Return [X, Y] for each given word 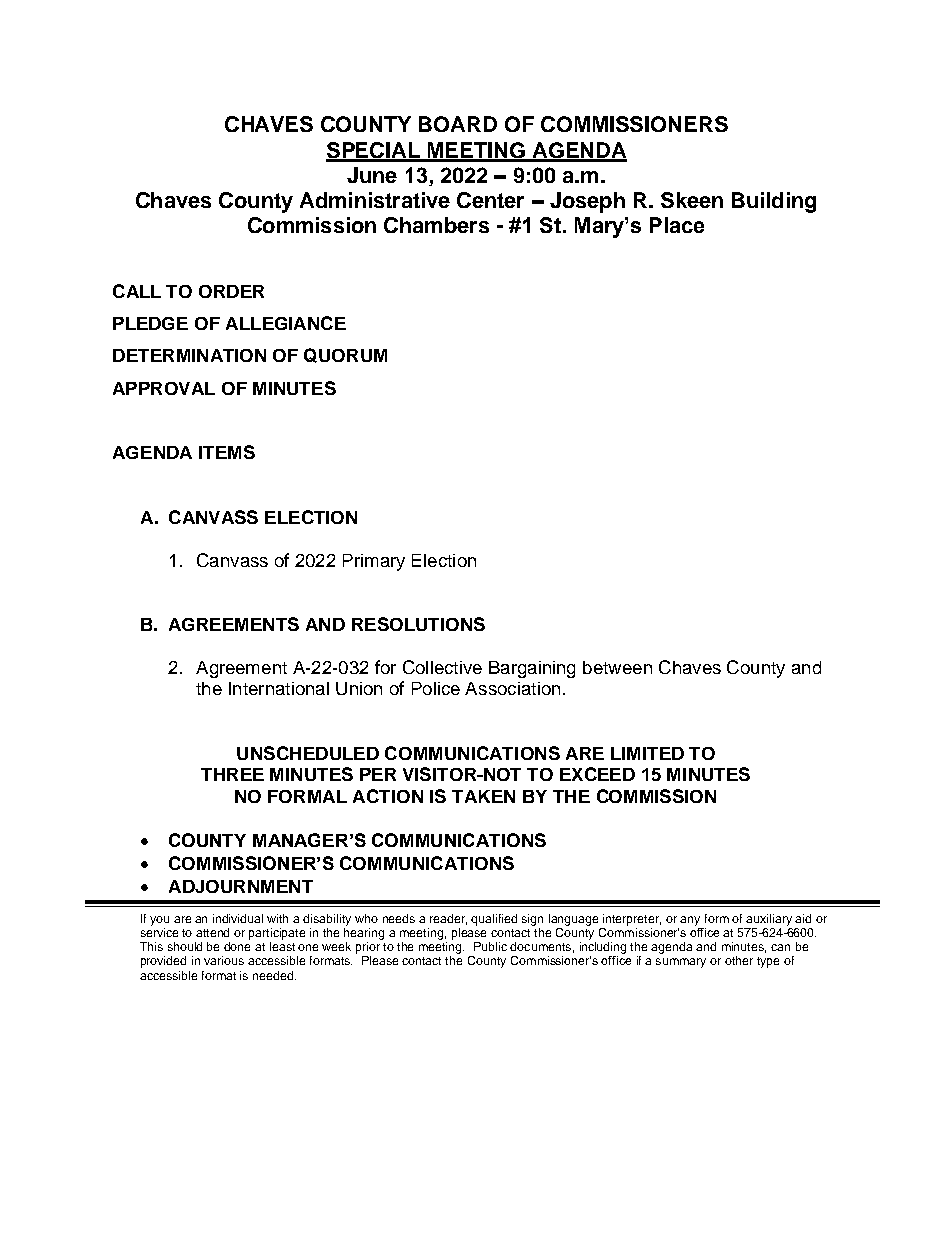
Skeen [692, 200]
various [224, 960]
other [739, 960]
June [372, 175]
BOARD [458, 124]
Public [490, 946]
